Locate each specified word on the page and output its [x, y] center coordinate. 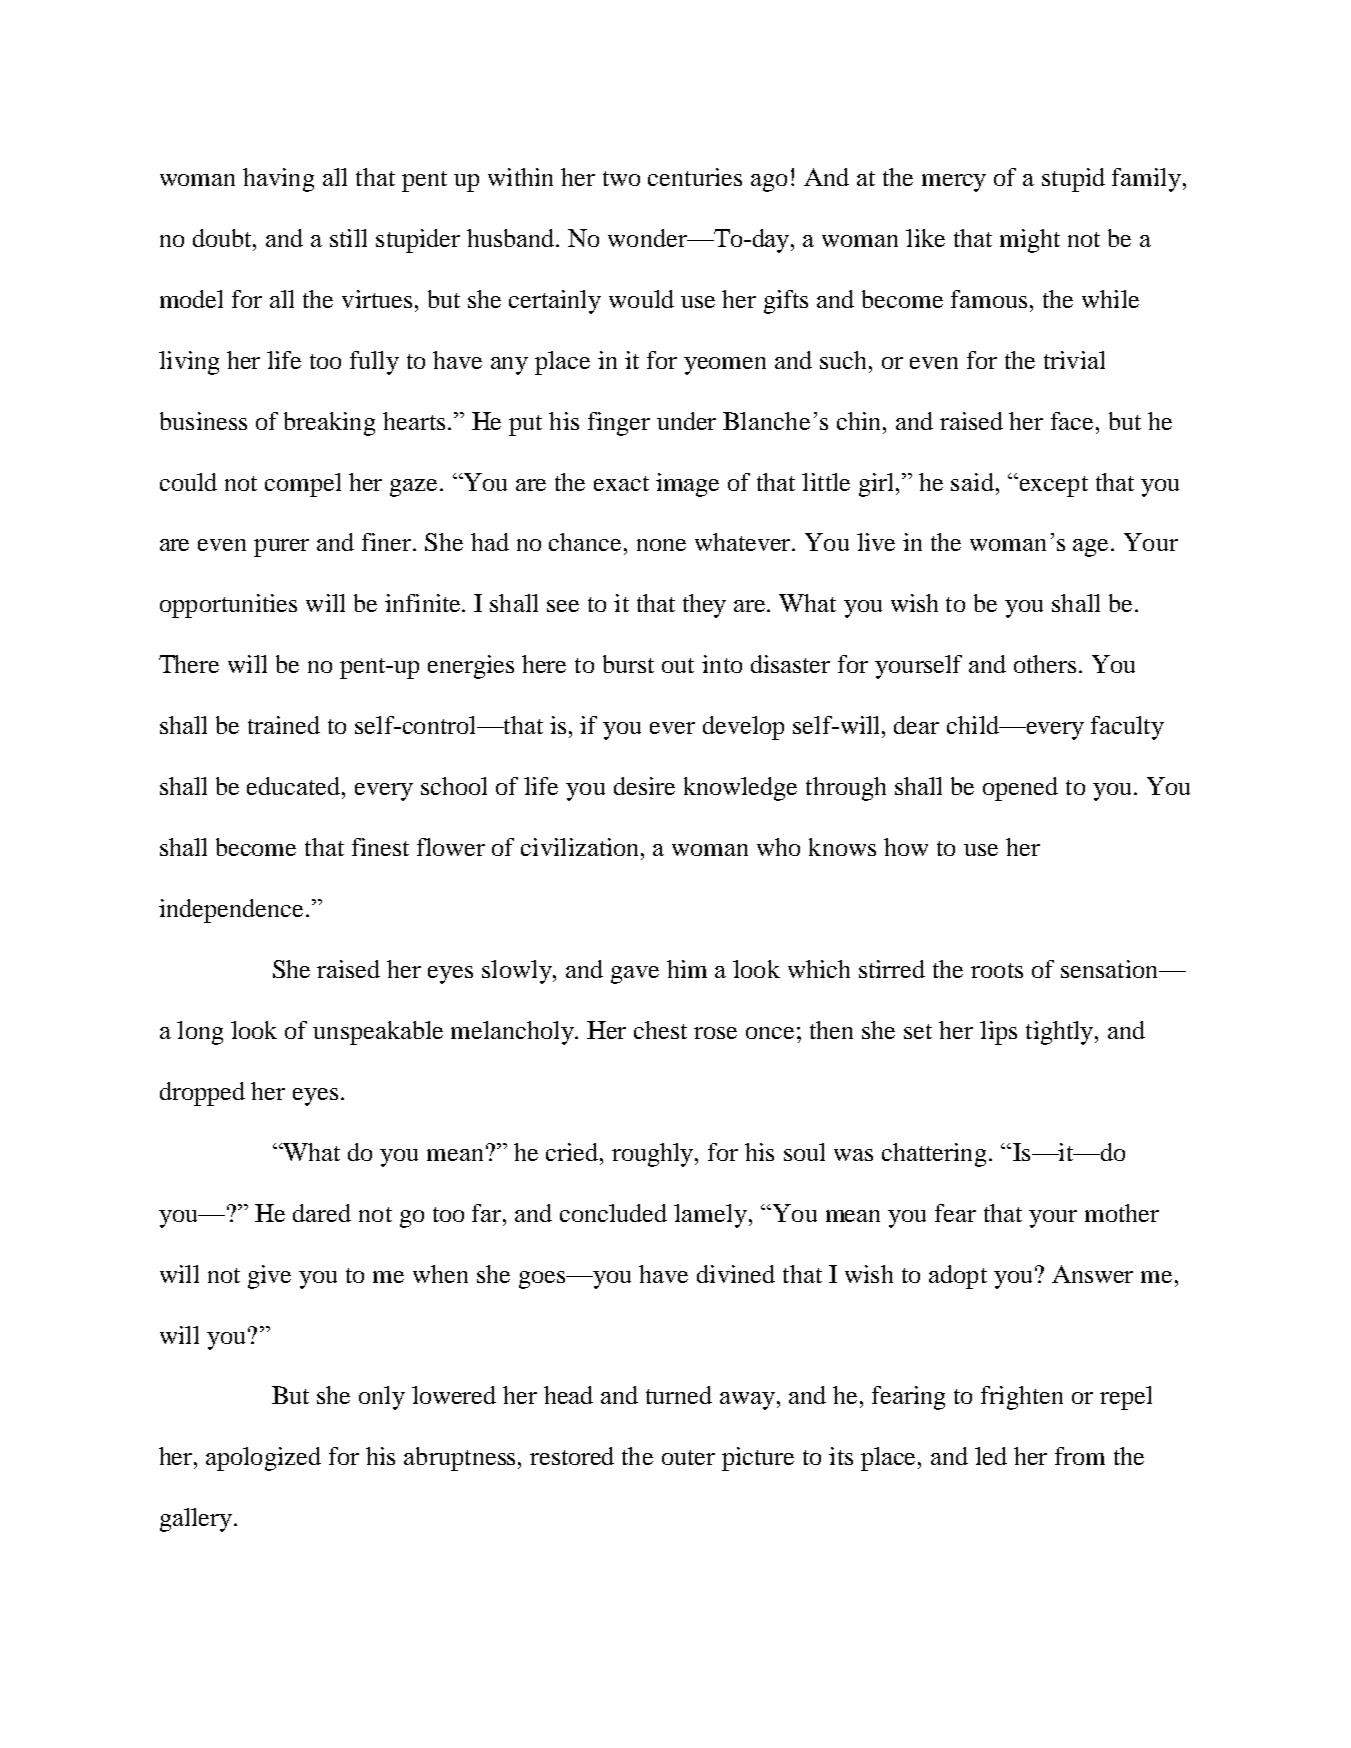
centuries [695, 177]
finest [380, 847]
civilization [581, 847]
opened [1020, 789]
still [348, 238]
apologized [263, 1459]
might [1030, 241]
